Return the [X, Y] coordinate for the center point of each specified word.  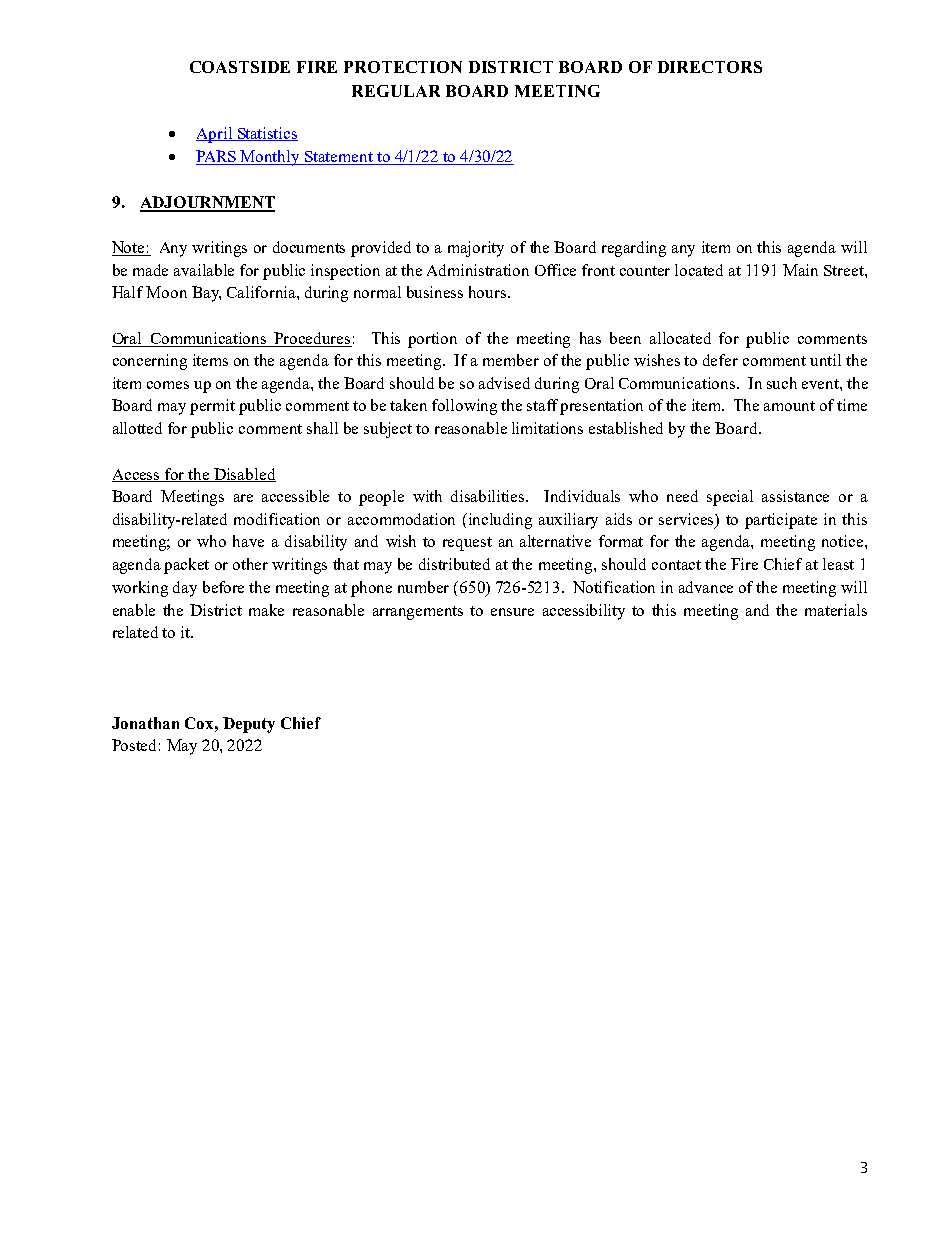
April [215, 135]
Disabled [244, 475]
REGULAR [396, 91]
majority [476, 249]
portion [432, 340]
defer [720, 360]
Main [800, 270]
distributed [454, 564]
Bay [206, 294]
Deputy [249, 725]
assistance [795, 496]
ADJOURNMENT [207, 203]
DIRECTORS [710, 67]
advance [706, 587]
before [223, 587]
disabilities [489, 496]
